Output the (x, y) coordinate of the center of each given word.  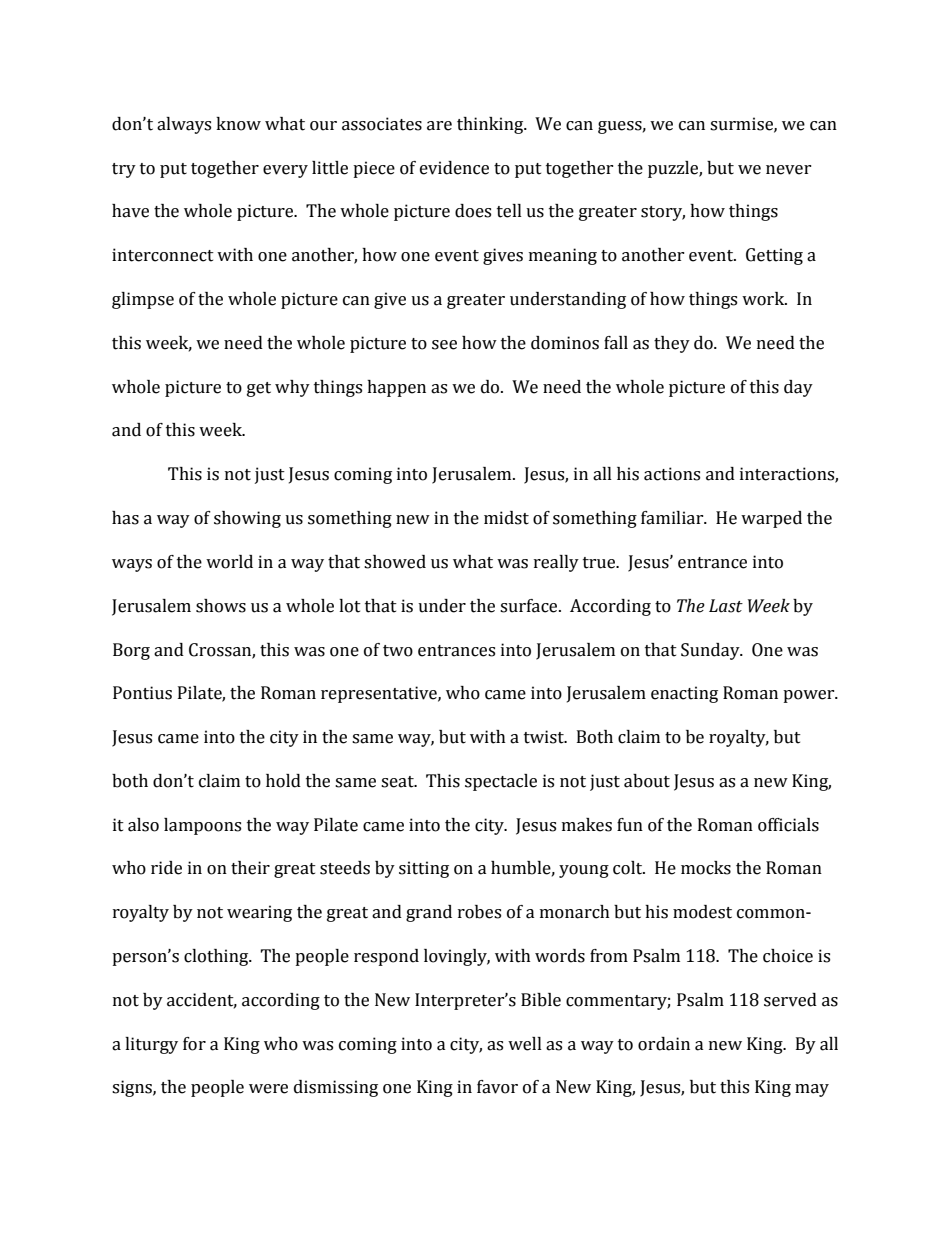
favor (497, 1087)
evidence (454, 168)
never (788, 170)
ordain (664, 1044)
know (238, 124)
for (194, 1044)
